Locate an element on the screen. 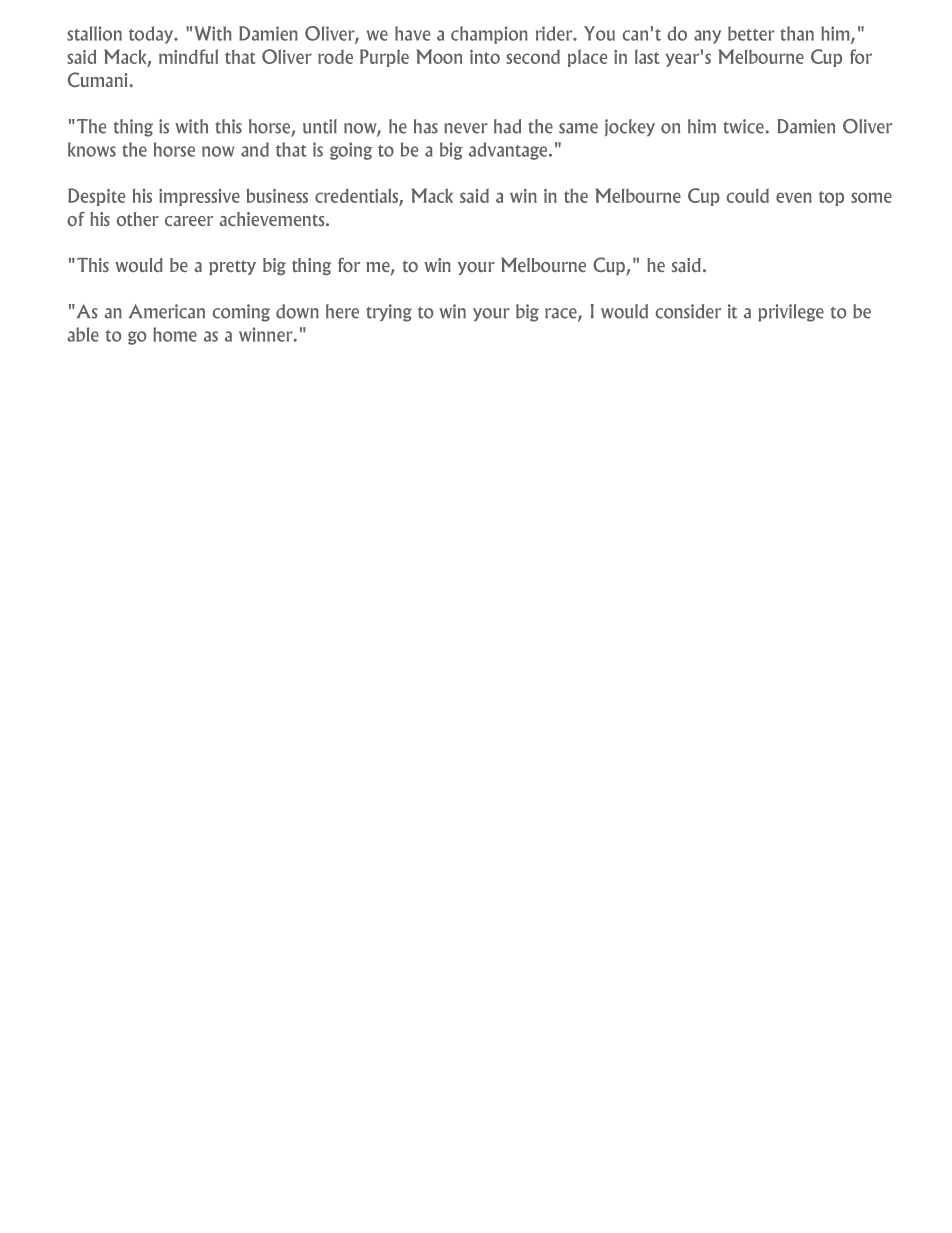  career is located at coordinates (189, 221).
